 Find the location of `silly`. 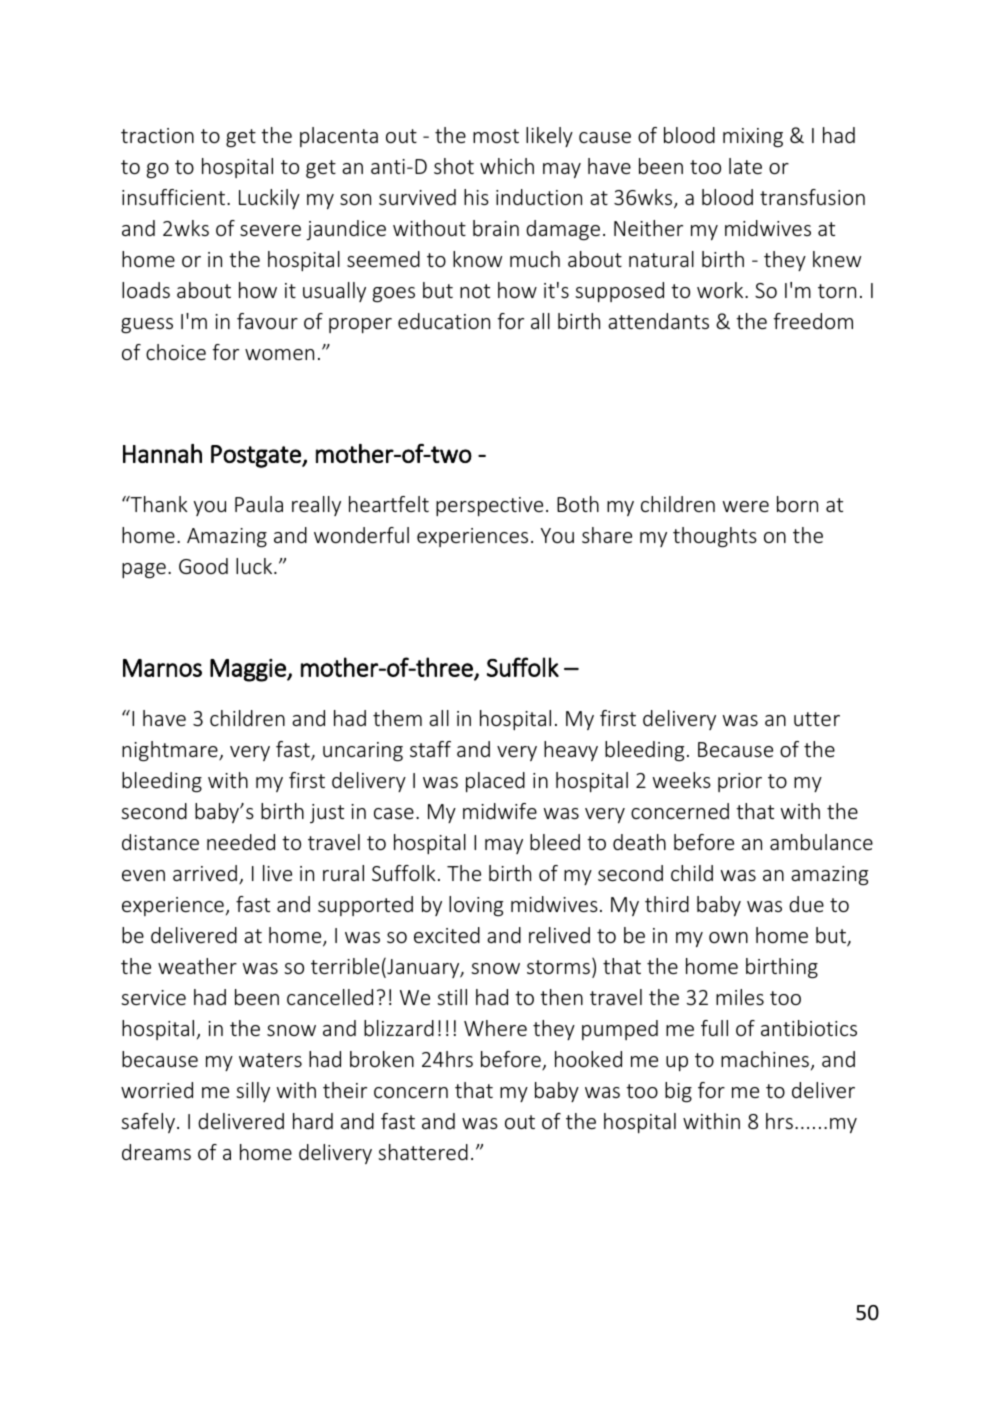

silly is located at coordinates (253, 1092).
